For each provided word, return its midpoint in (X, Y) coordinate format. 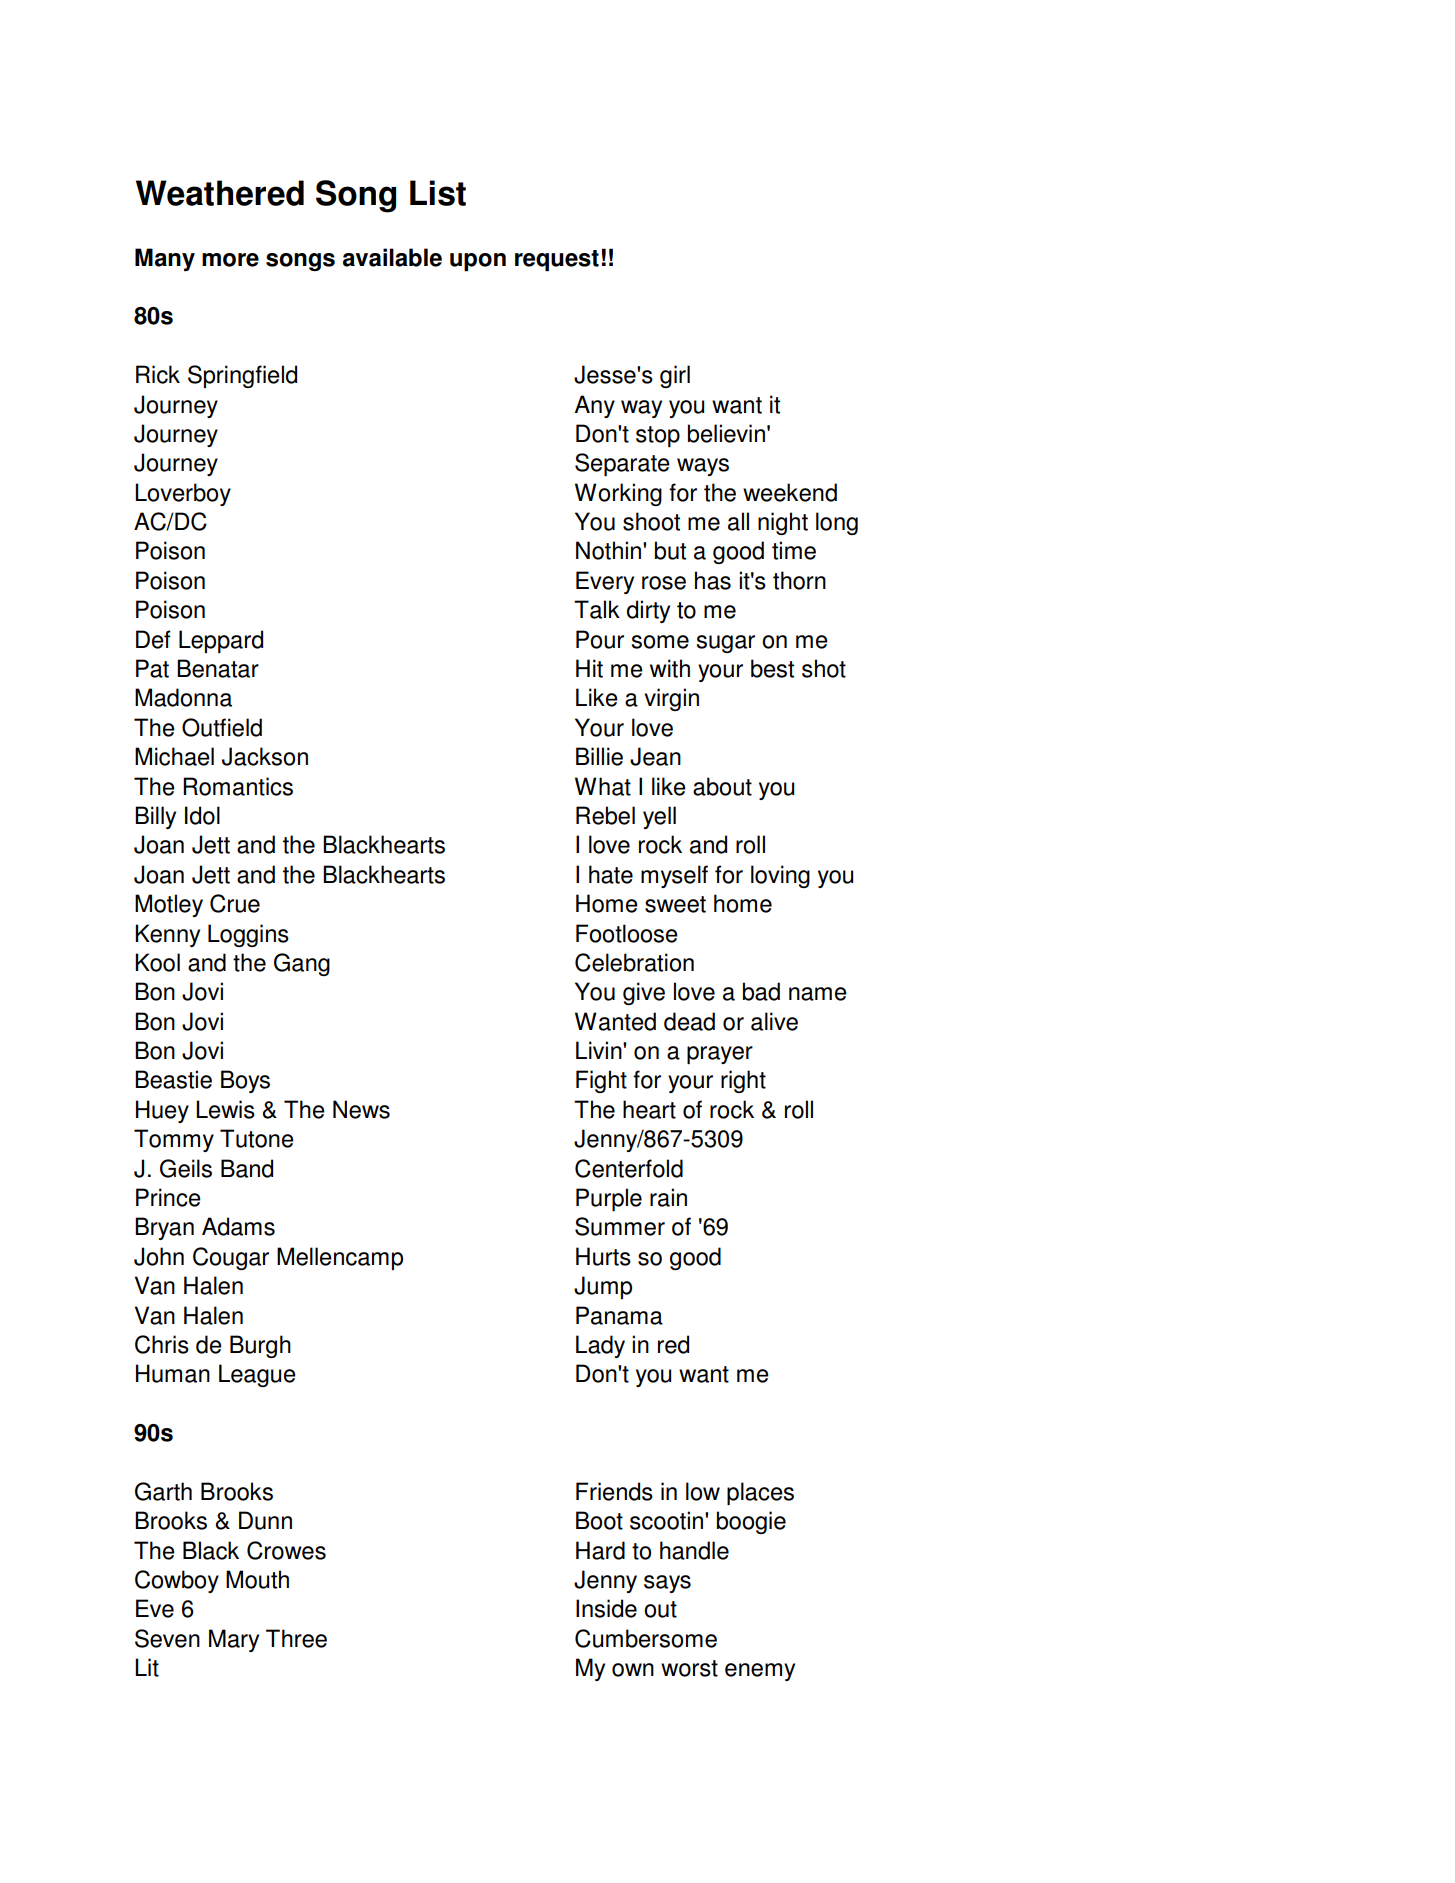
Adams (238, 1226)
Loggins (248, 935)
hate (611, 874)
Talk (597, 609)
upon (478, 262)
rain (668, 1197)
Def (153, 639)
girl (675, 376)
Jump (603, 1287)
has (713, 580)
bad (761, 991)
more (230, 260)
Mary (234, 1640)
